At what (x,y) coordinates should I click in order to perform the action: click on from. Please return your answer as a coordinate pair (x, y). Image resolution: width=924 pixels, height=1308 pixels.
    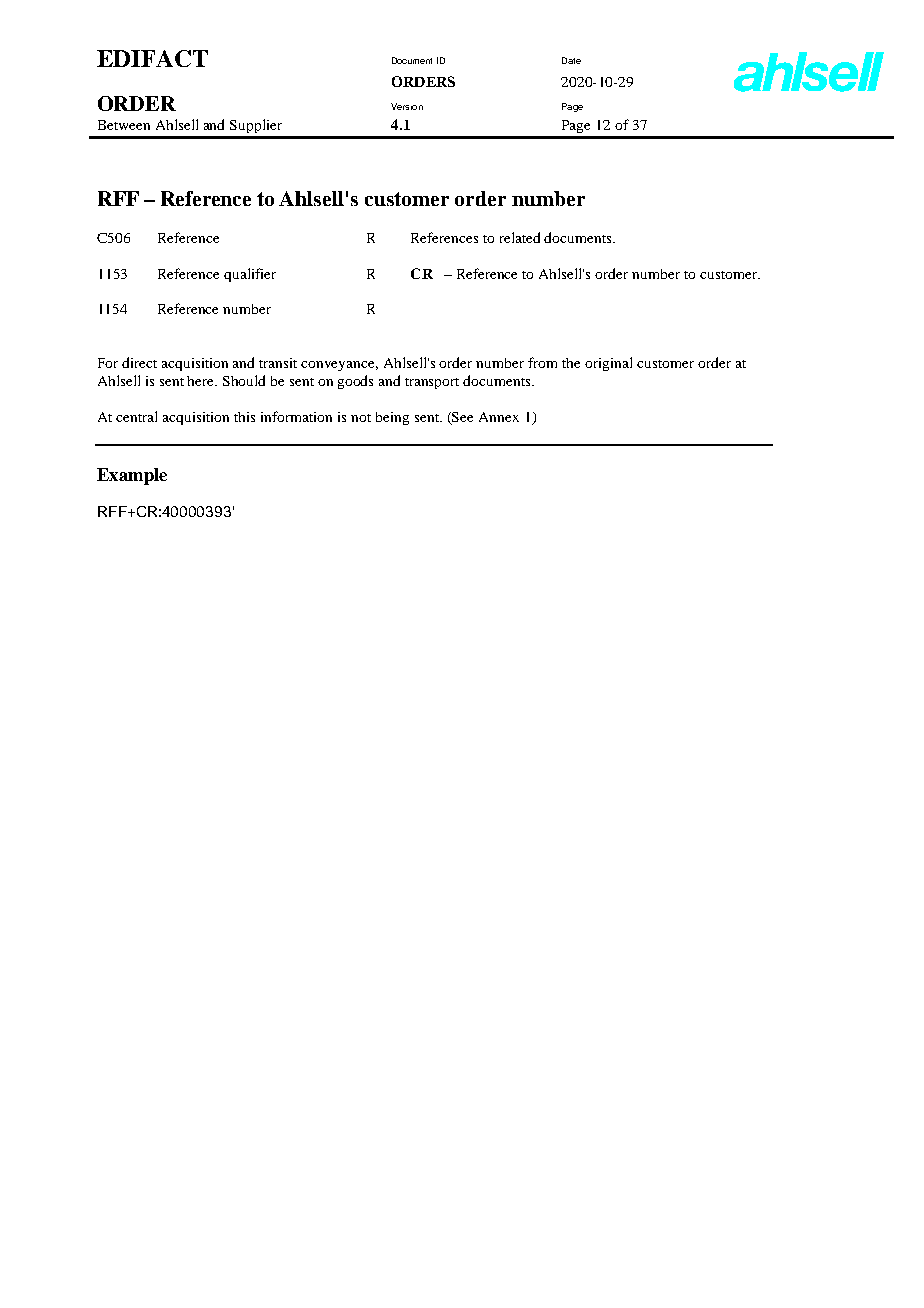
    Looking at the image, I should click on (542, 362).
